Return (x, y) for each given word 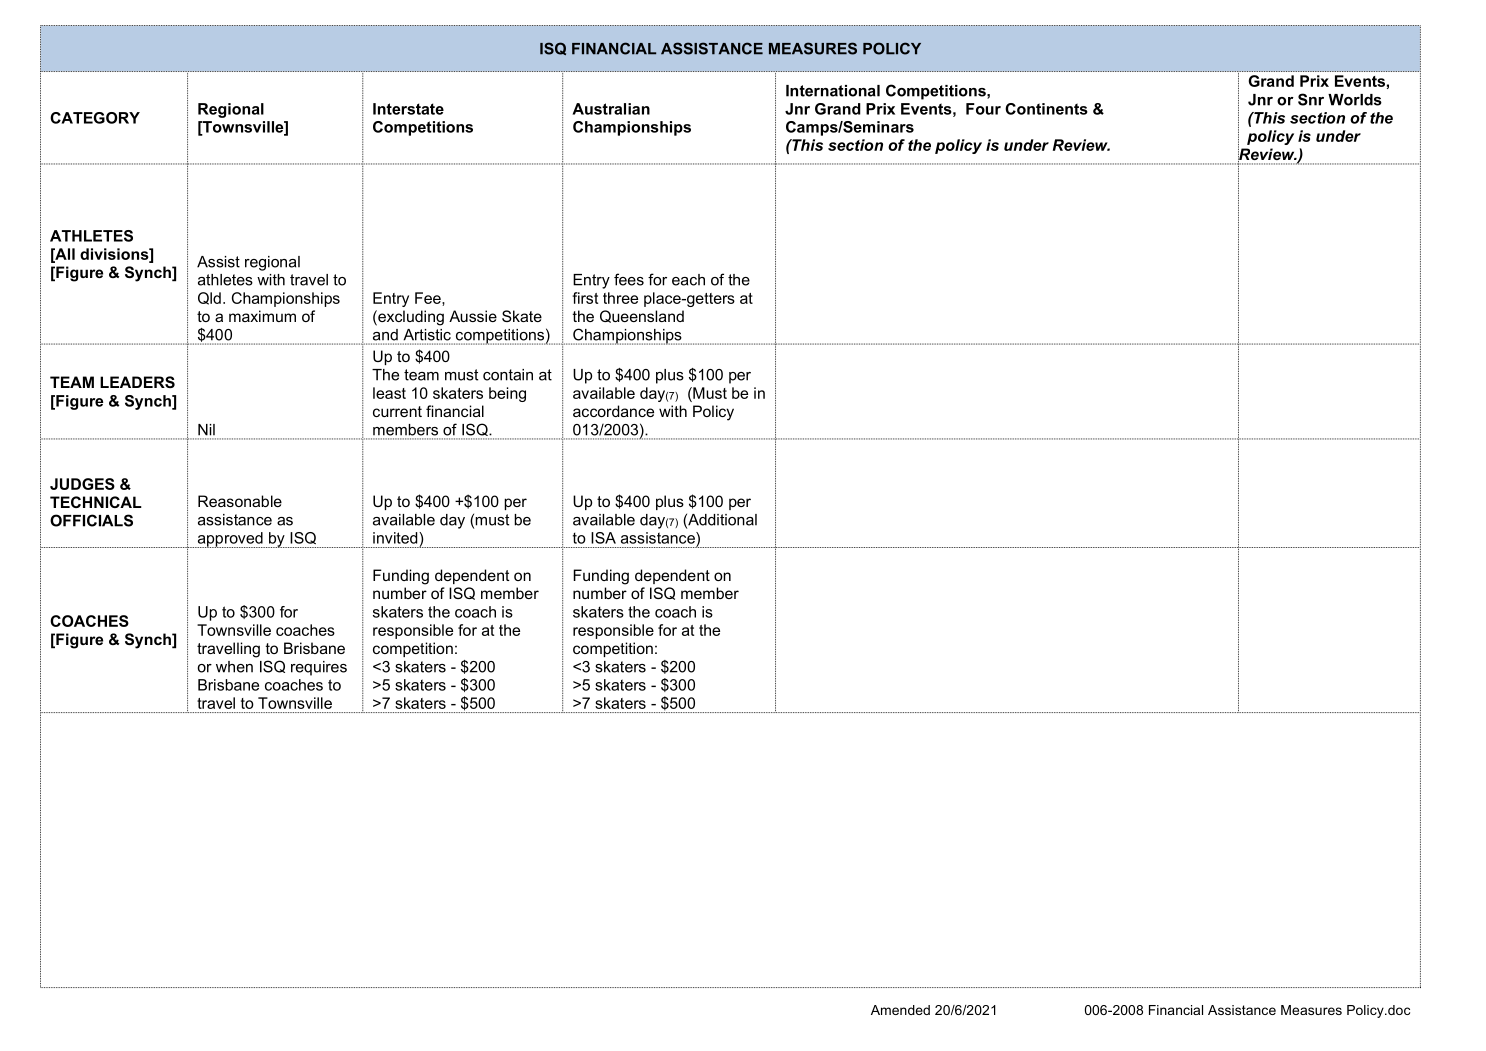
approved (230, 540)
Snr (1311, 99)
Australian (611, 109)
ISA (603, 538)
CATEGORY (95, 118)
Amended (900, 1010)
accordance (613, 411)
